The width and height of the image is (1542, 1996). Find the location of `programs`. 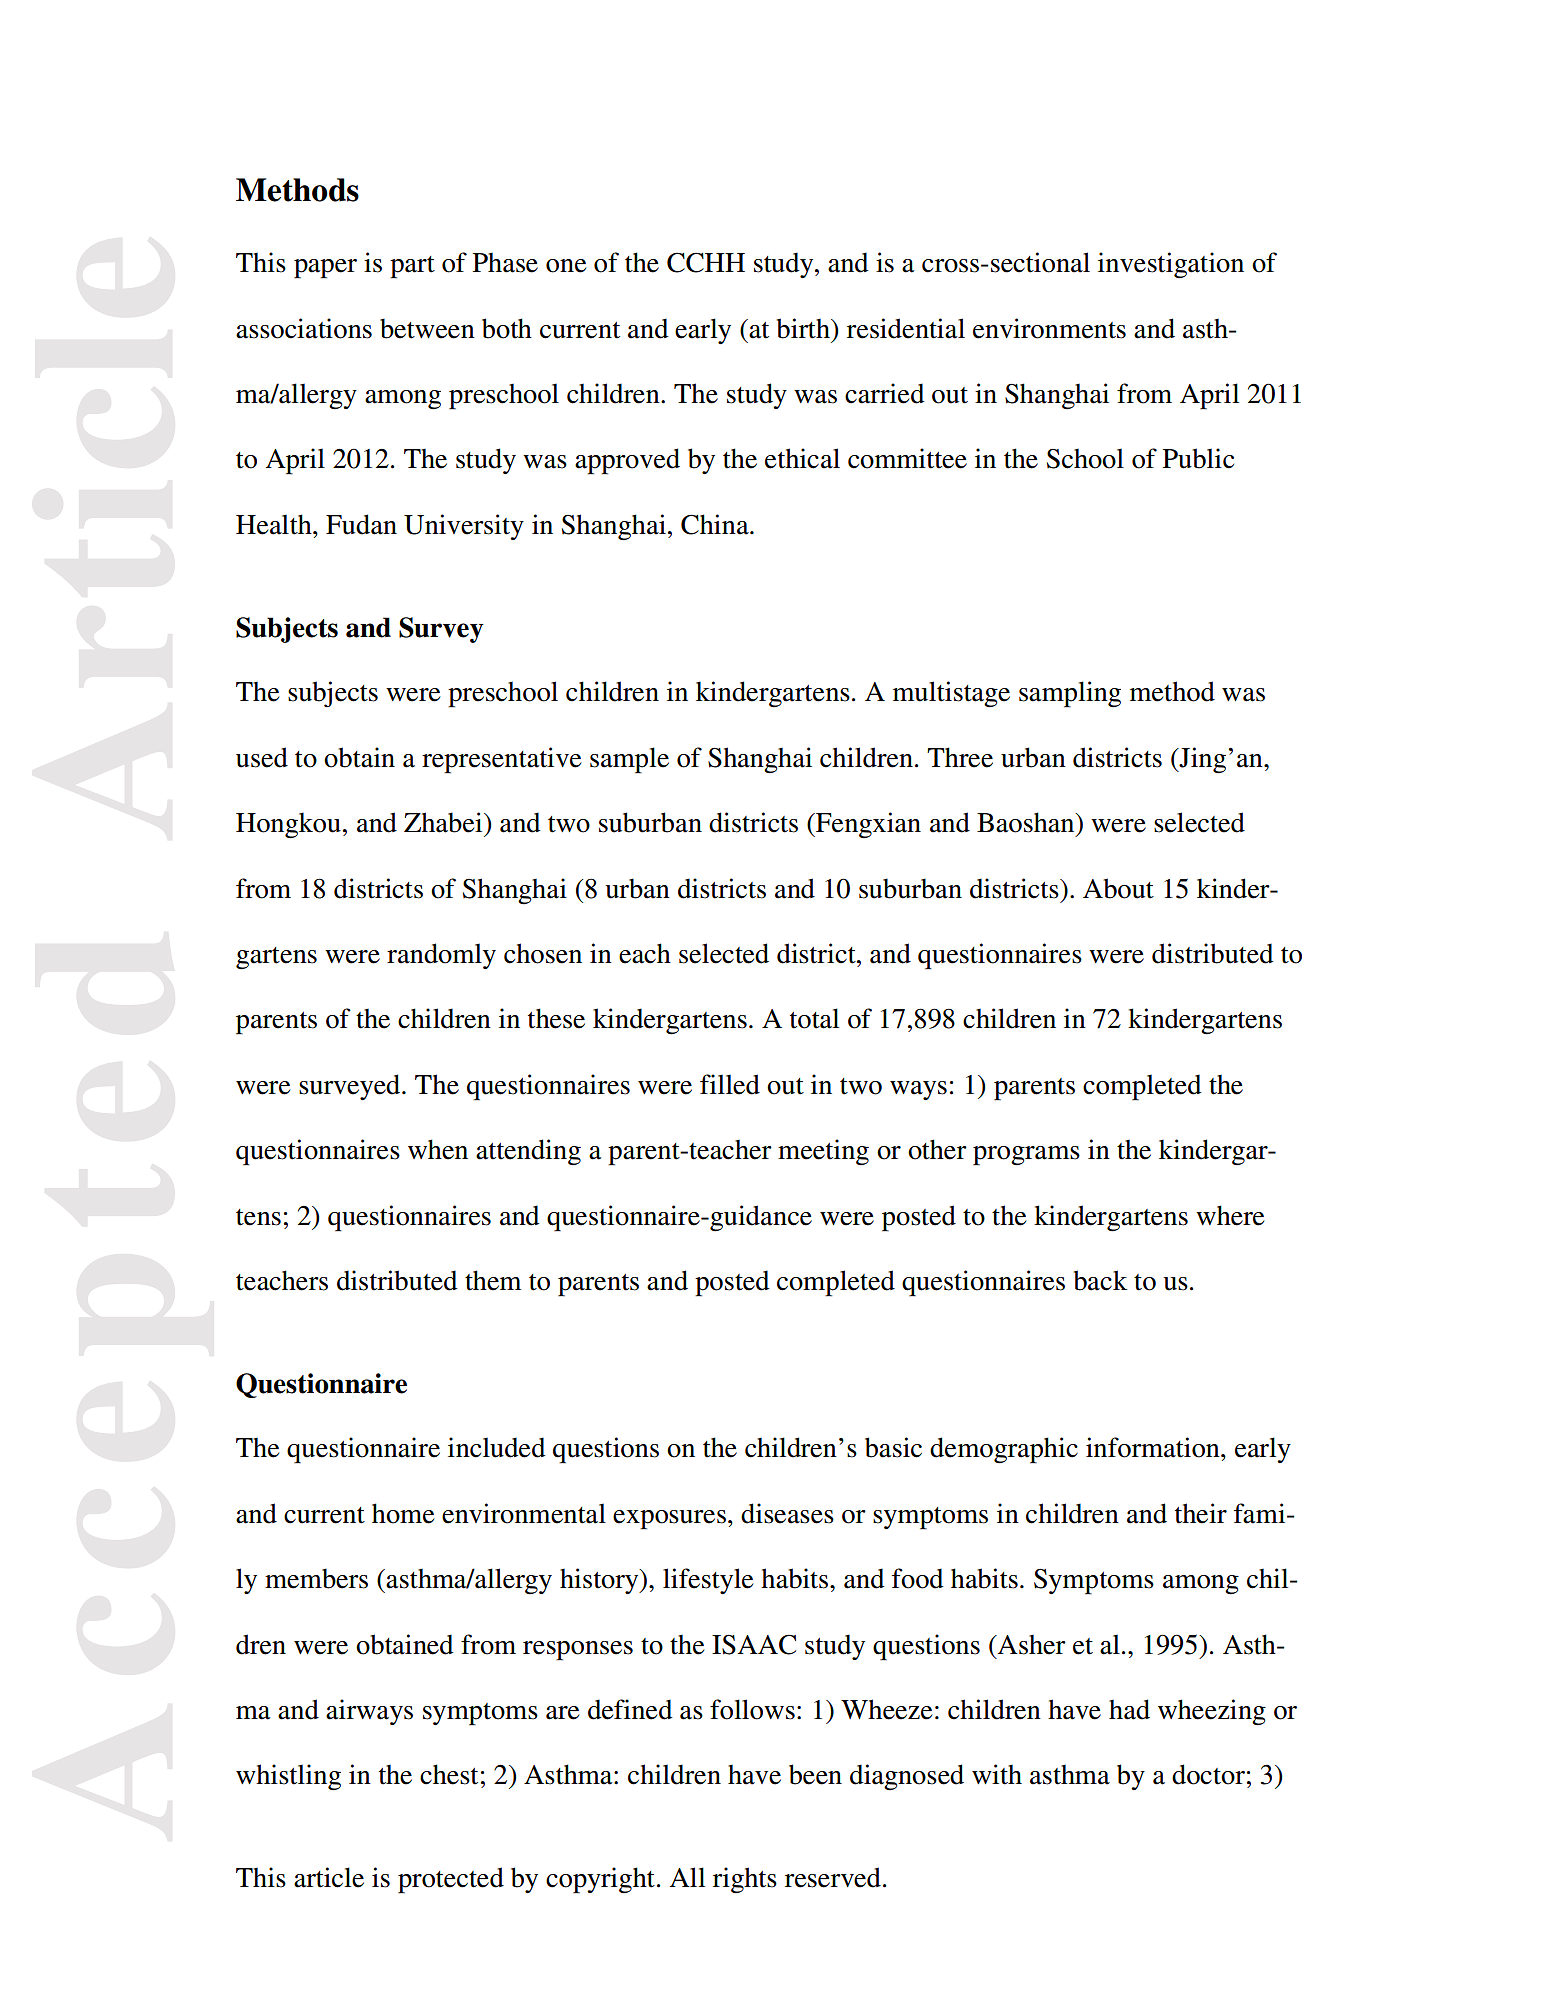

programs is located at coordinates (1026, 1156).
